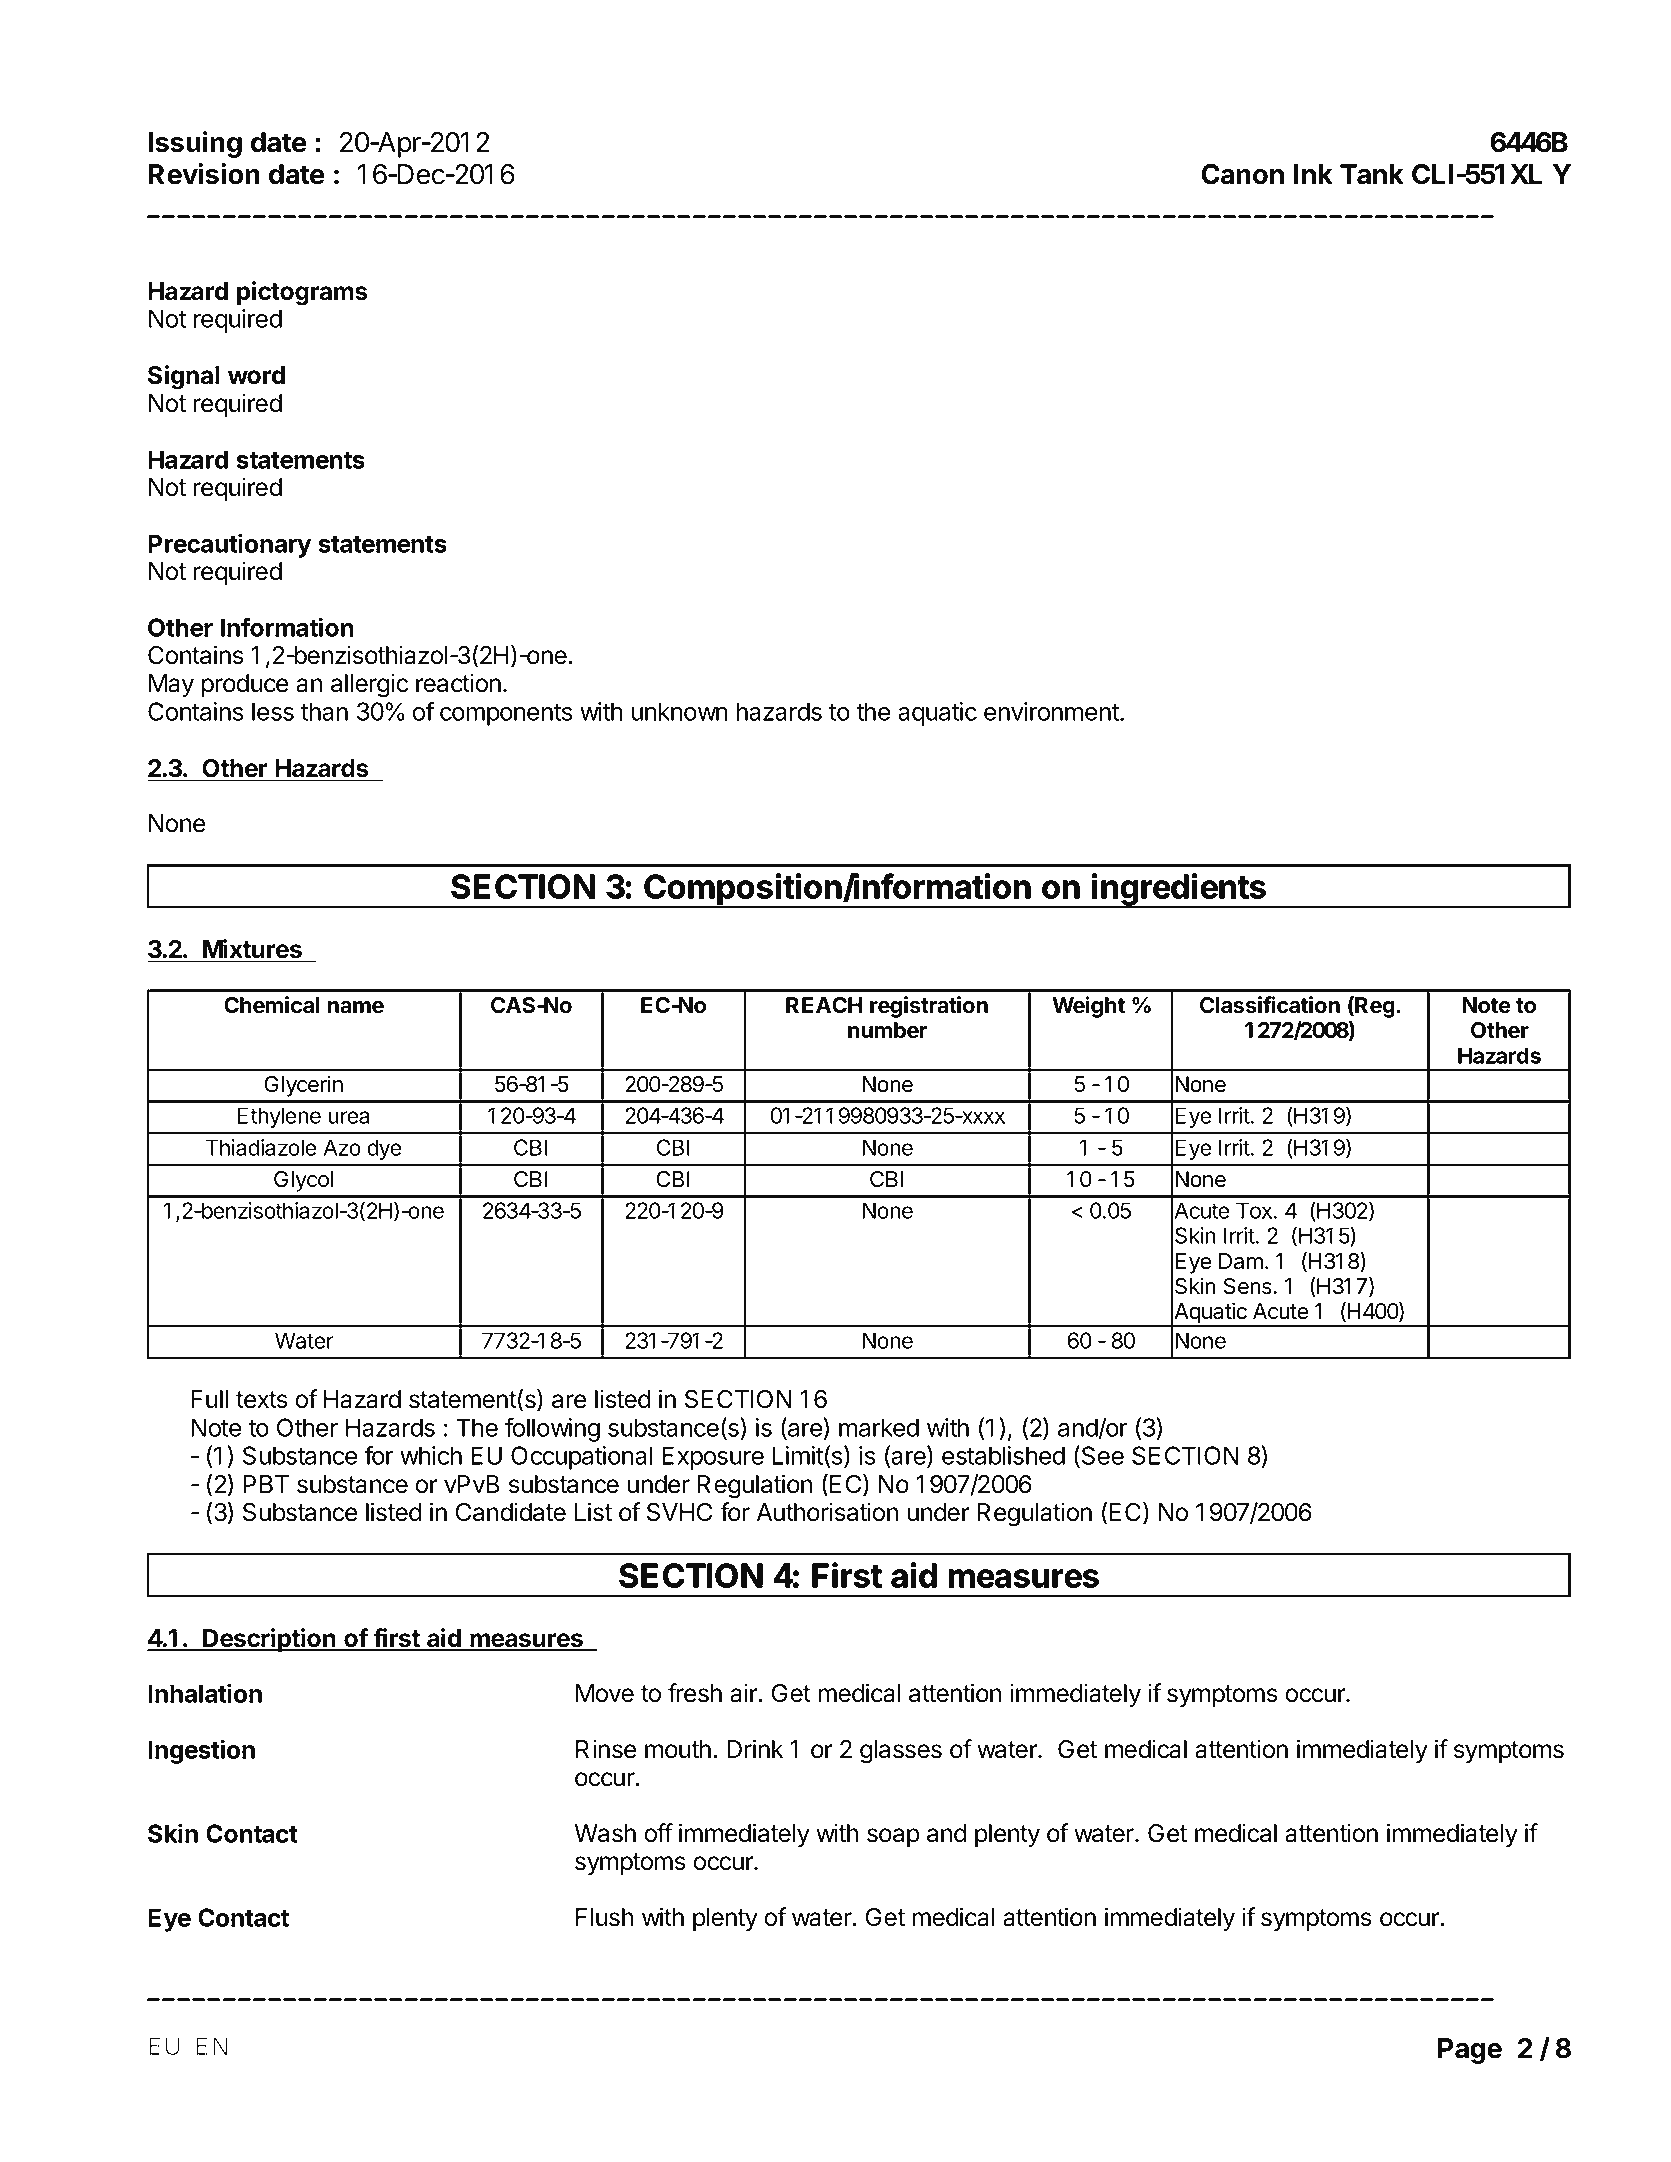  I want to click on Flush, so click(604, 1917).
